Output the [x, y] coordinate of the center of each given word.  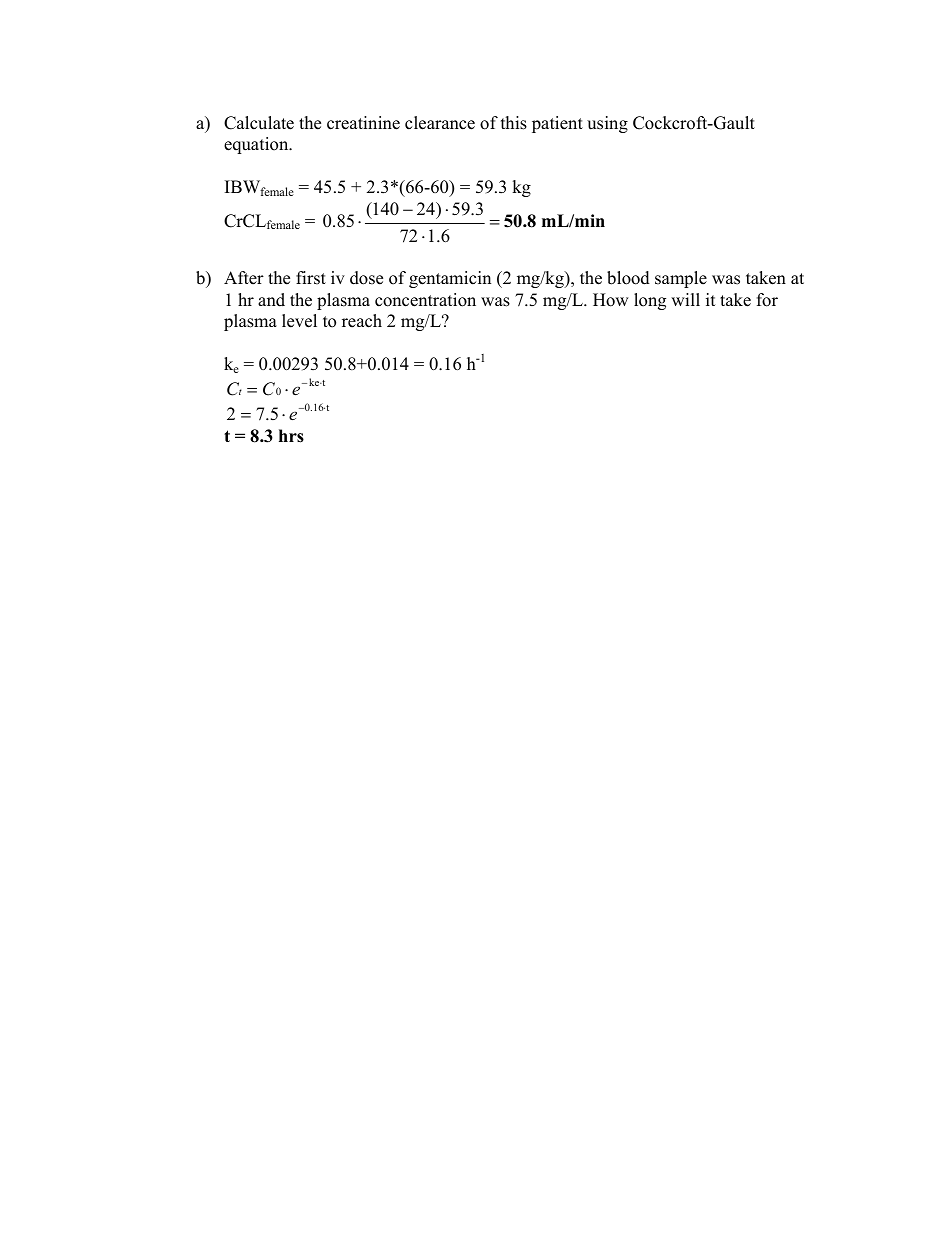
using [607, 124]
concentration [425, 300]
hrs [291, 436]
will [685, 299]
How [611, 300]
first [311, 278]
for [767, 300]
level [299, 321]
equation [257, 145]
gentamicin [450, 279]
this [514, 123]
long [650, 301]
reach [362, 321]
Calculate [259, 123]
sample [681, 279]
